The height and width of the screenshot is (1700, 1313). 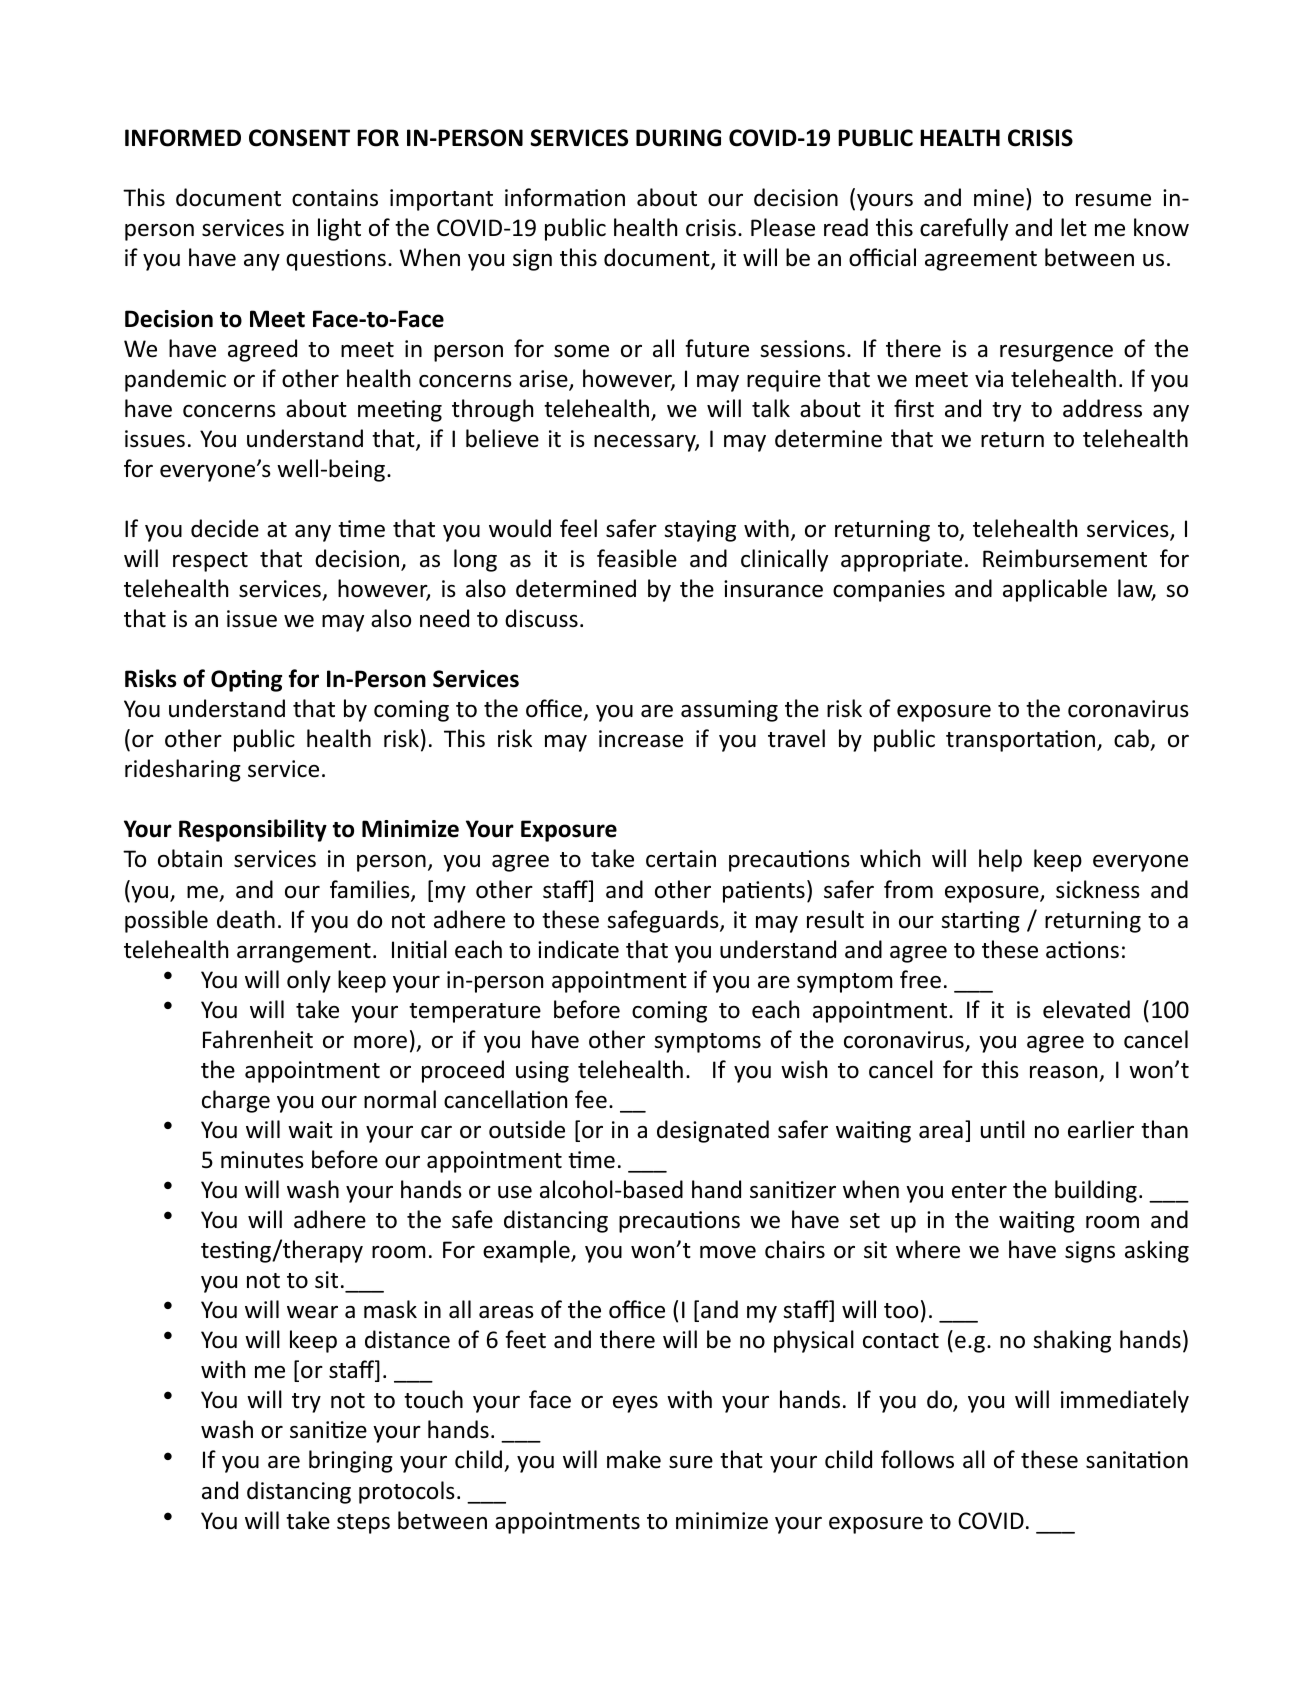 I want to click on let, so click(x=1074, y=227).
